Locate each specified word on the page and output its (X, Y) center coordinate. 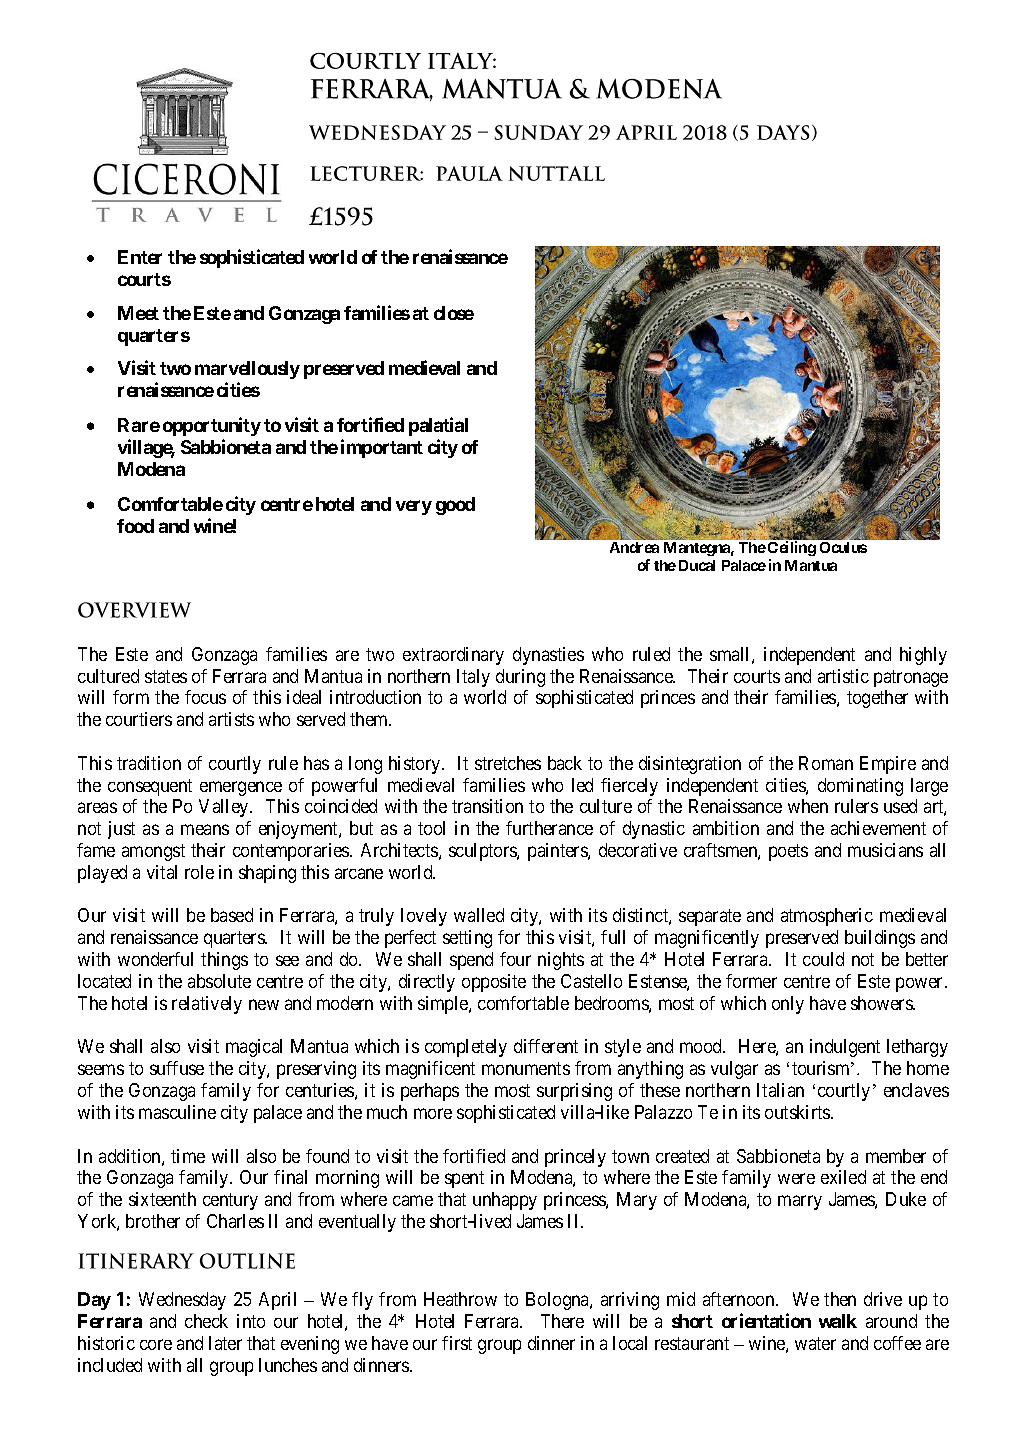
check (206, 1321)
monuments (526, 1068)
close (454, 313)
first (457, 1343)
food (135, 526)
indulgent (845, 1048)
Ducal (697, 565)
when (808, 806)
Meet (138, 313)
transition (487, 806)
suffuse (177, 1068)
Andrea (634, 547)
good (455, 506)
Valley (225, 808)
